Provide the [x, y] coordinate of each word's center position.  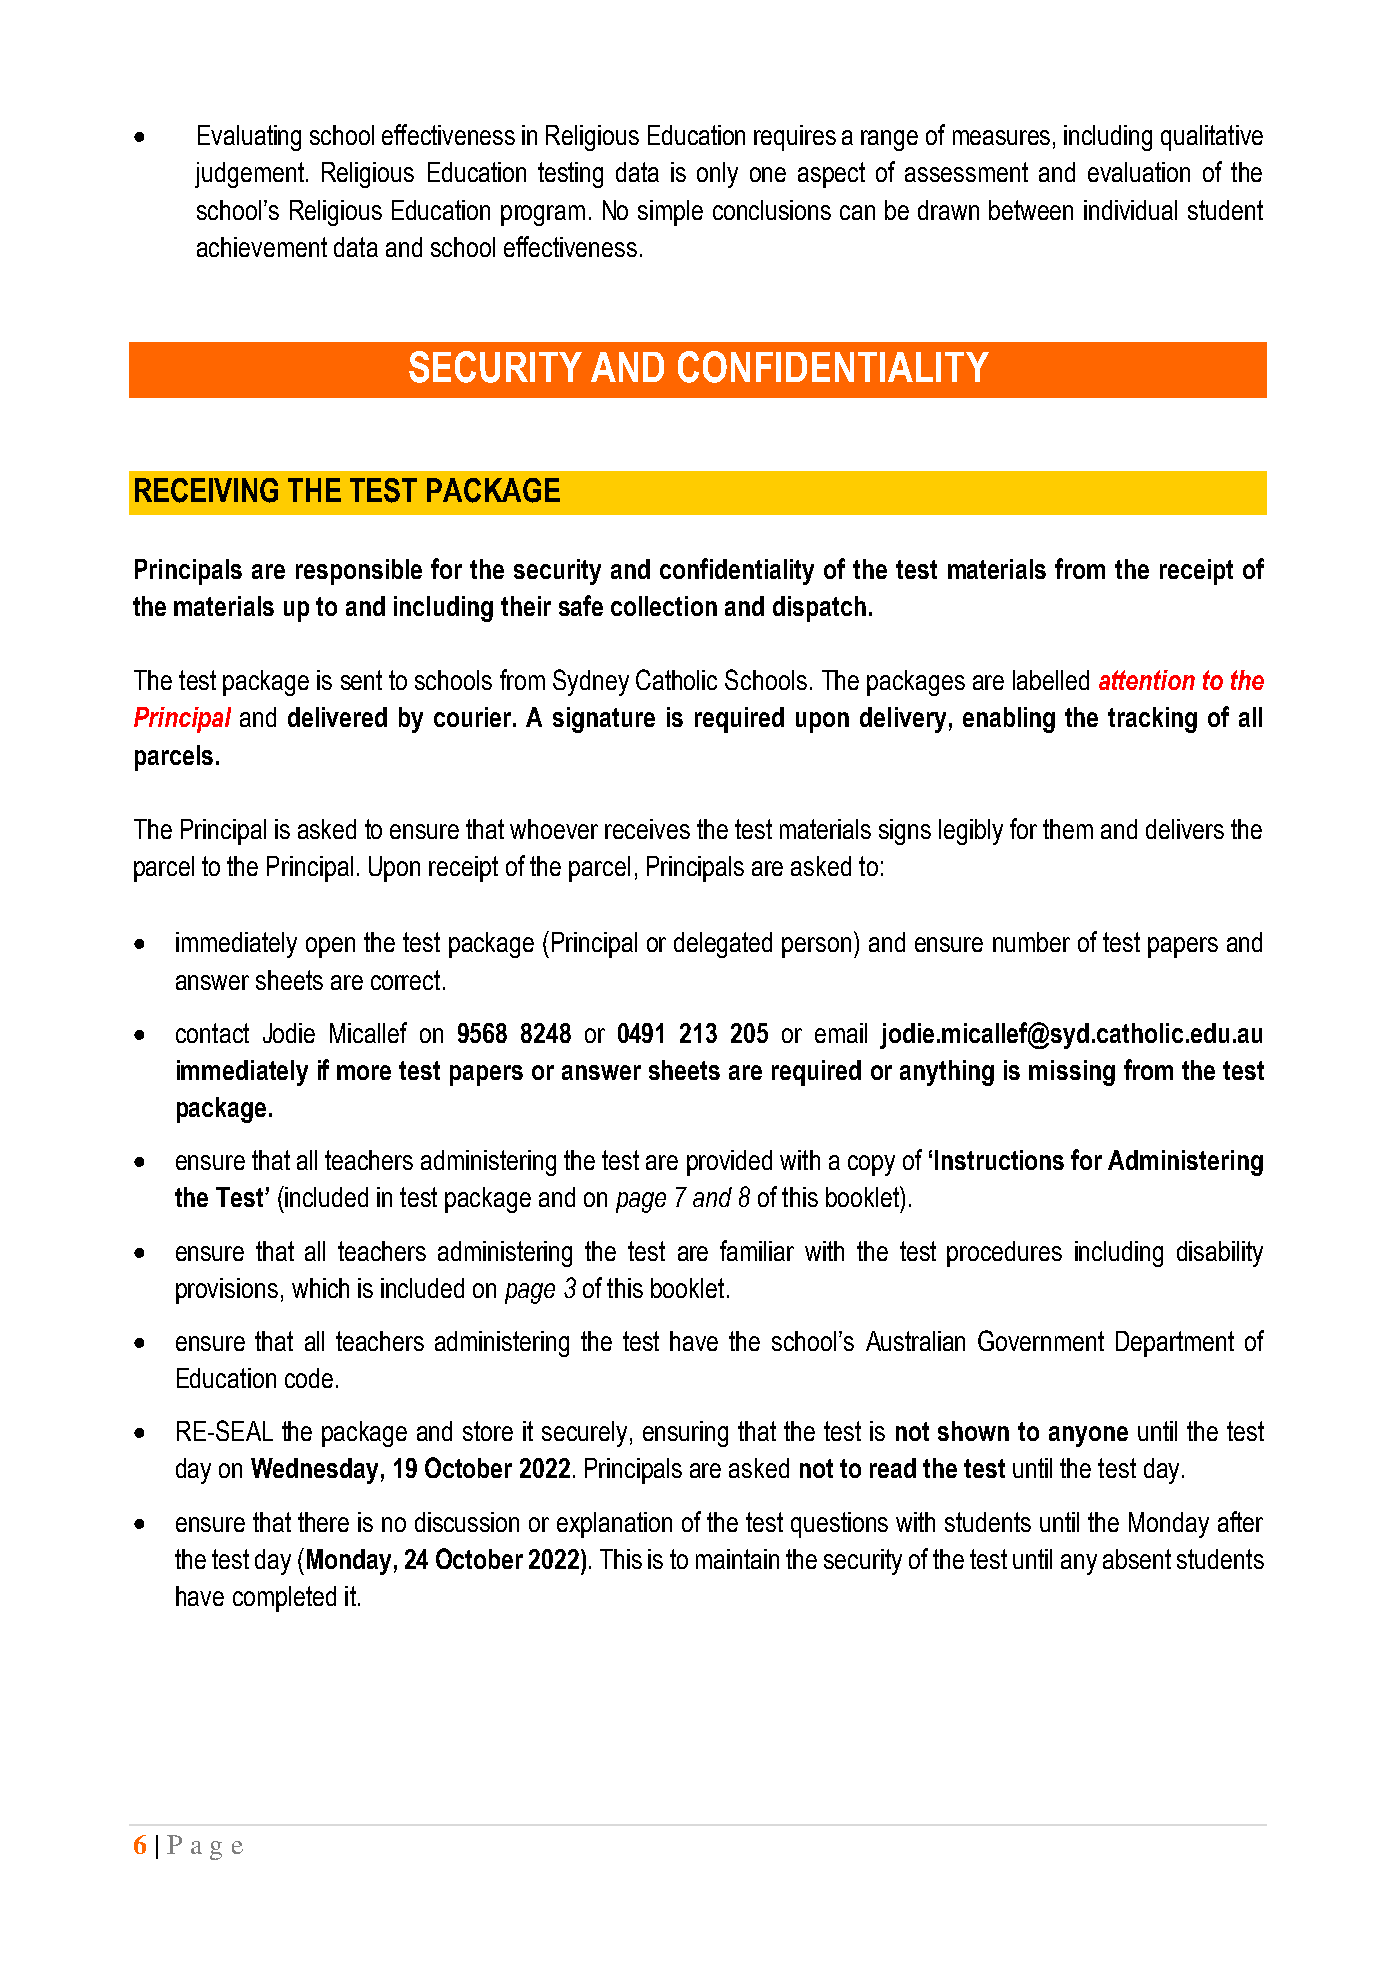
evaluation [1139, 172]
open [330, 947]
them [1068, 829]
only [717, 175]
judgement [251, 175]
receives [647, 829]
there [323, 1522]
